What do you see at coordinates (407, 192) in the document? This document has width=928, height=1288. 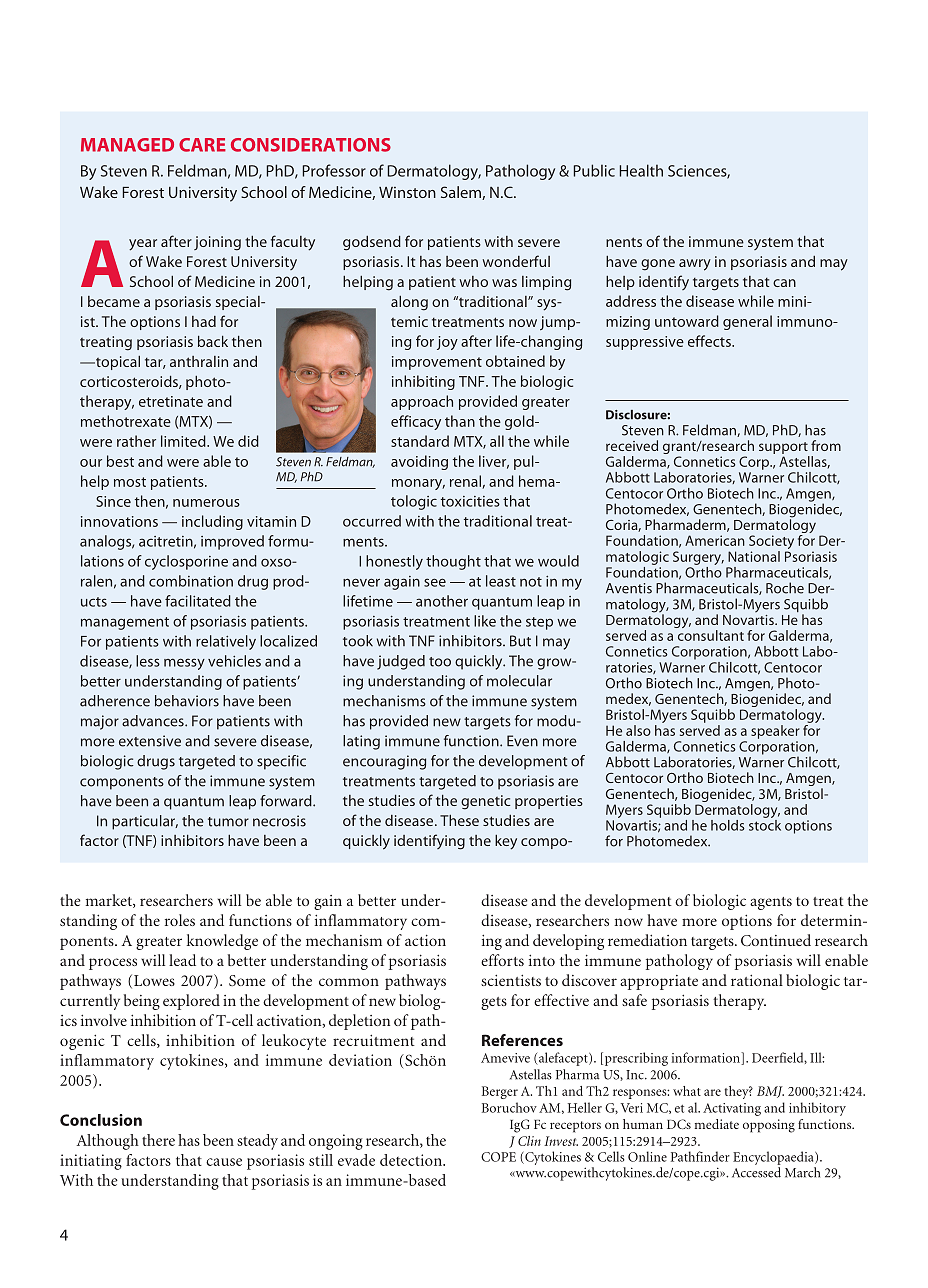 I see `Winston` at bounding box center [407, 192].
